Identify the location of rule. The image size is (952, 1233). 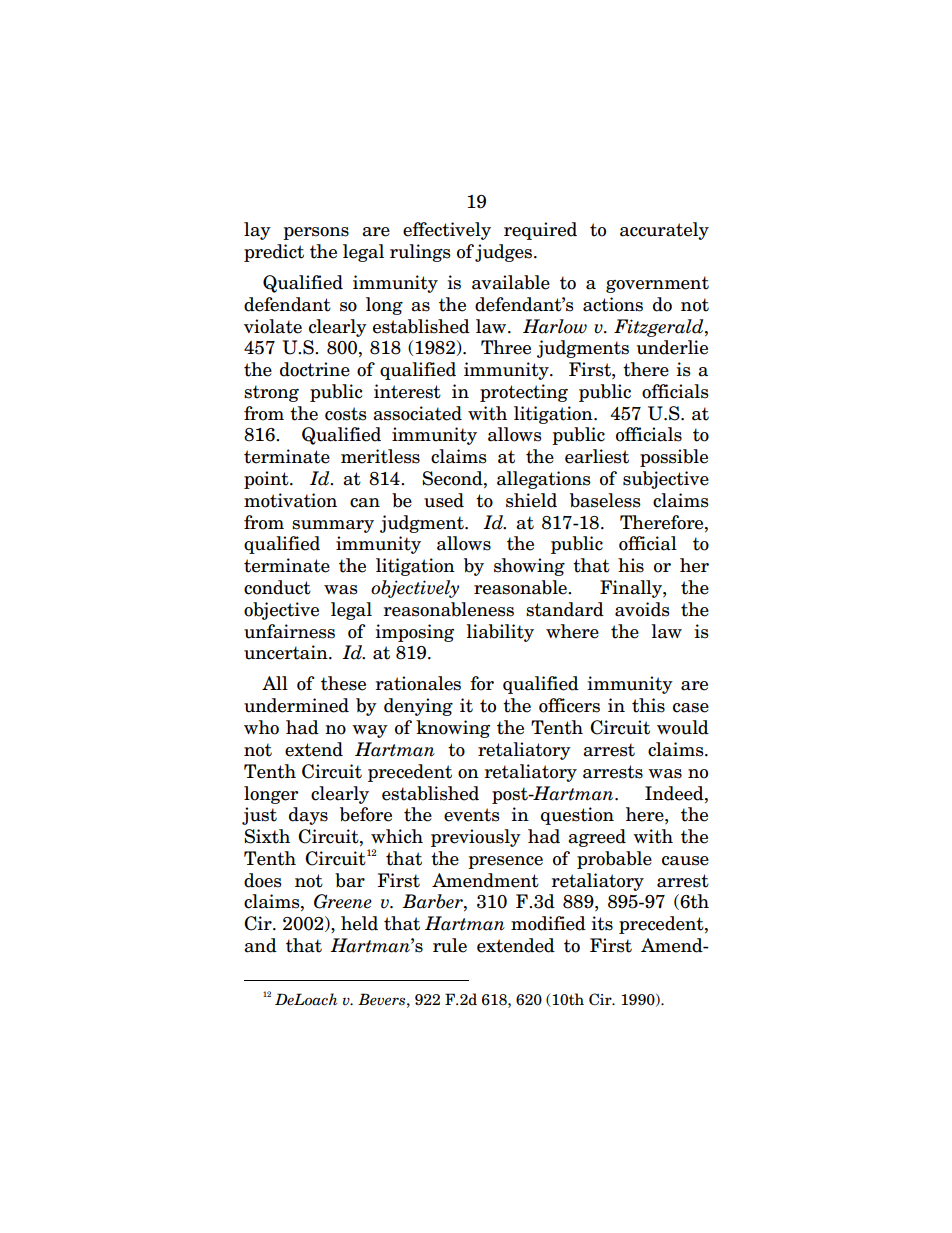
(450, 945).
